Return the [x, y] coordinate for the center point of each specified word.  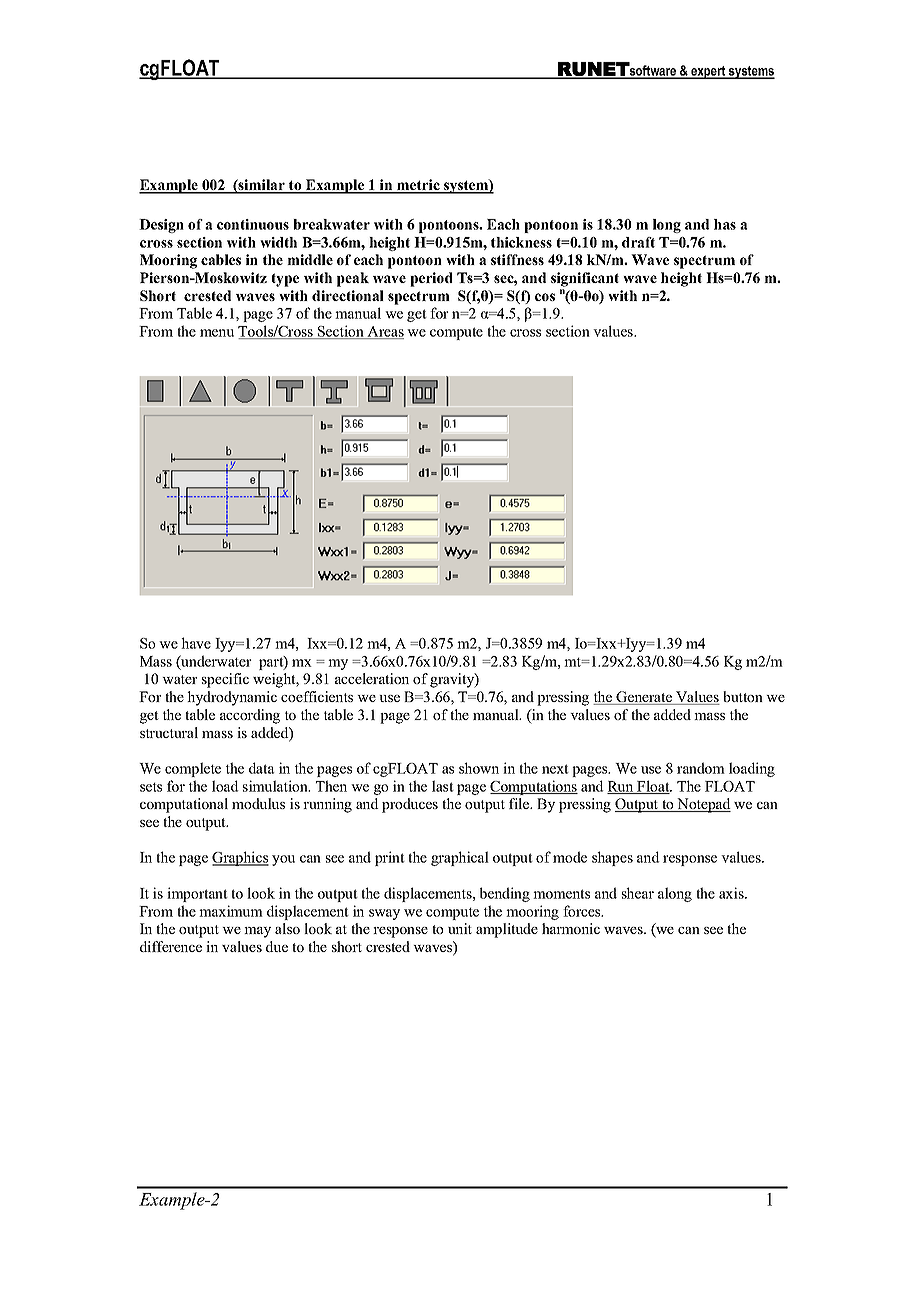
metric [418, 186]
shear [638, 893]
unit [460, 928]
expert [708, 72]
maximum [231, 911]
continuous [253, 224]
